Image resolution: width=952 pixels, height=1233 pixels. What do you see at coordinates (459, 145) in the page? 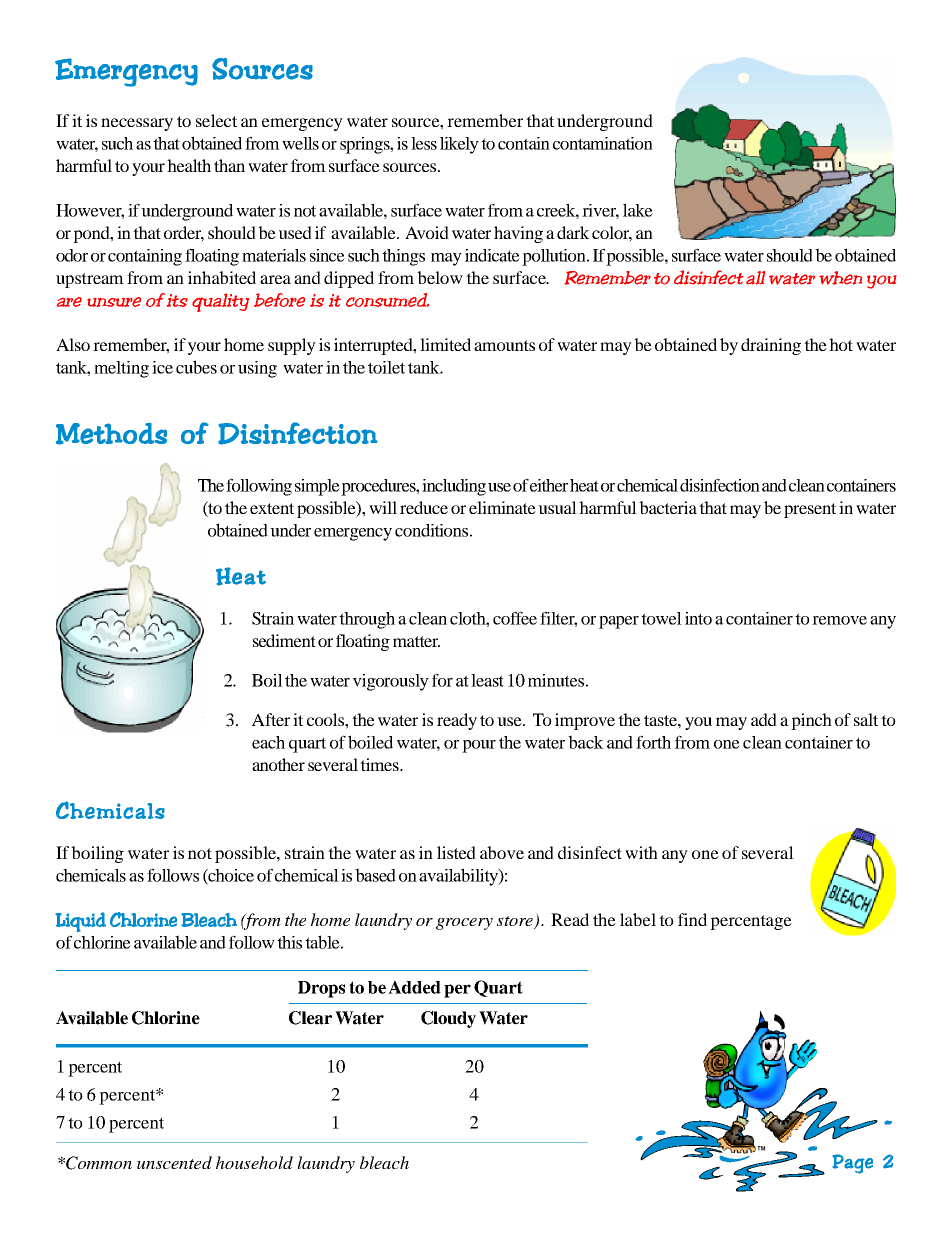
I see `likely` at bounding box center [459, 145].
